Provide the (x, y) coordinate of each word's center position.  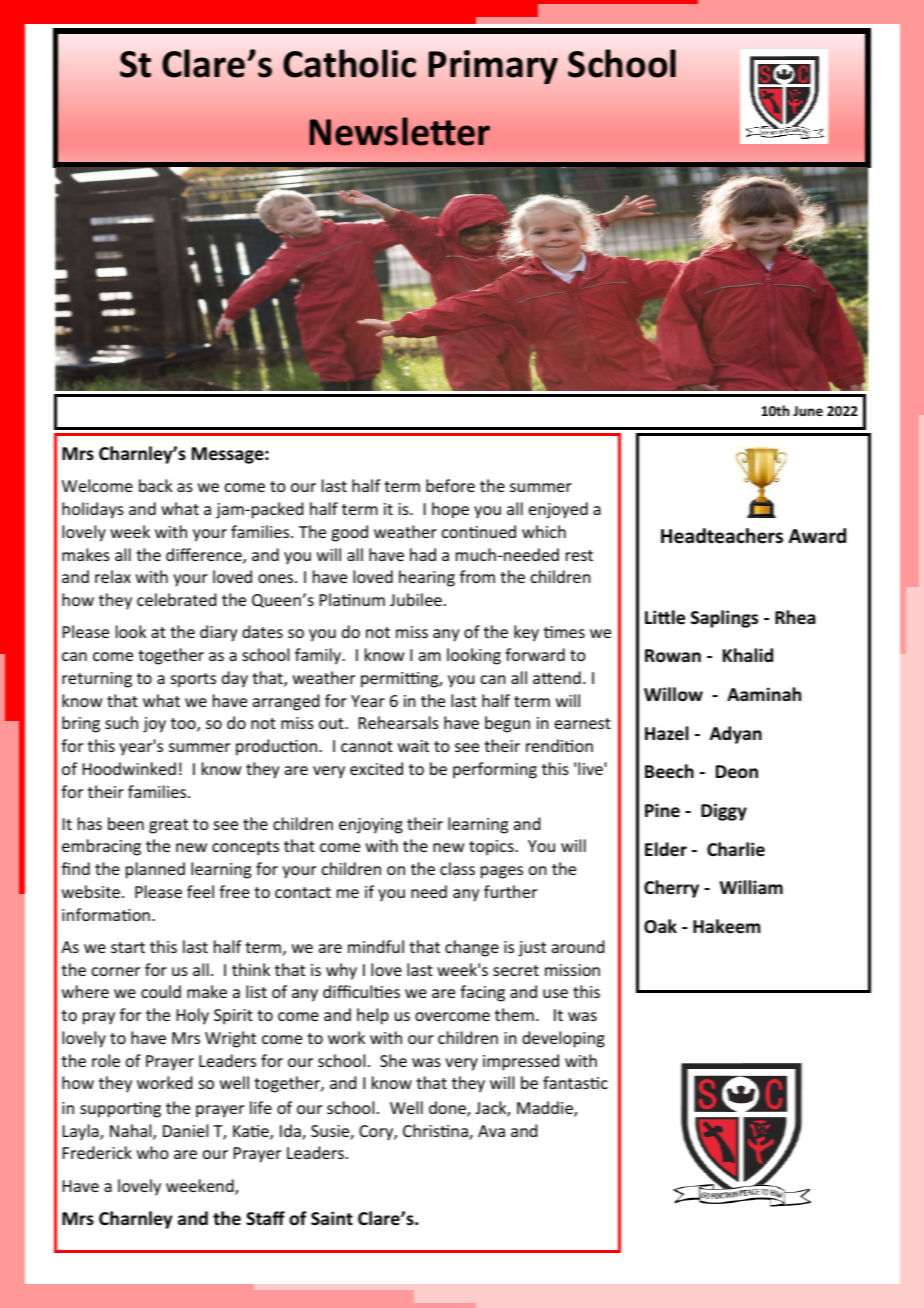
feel (200, 891)
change (472, 948)
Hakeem (726, 926)
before (450, 485)
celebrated (176, 599)
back (156, 485)
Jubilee (416, 599)
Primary (493, 67)
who (153, 1152)
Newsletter (400, 131)
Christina (436, 1132)
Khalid (748, 655)
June (808, 411)
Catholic (349, 63)
